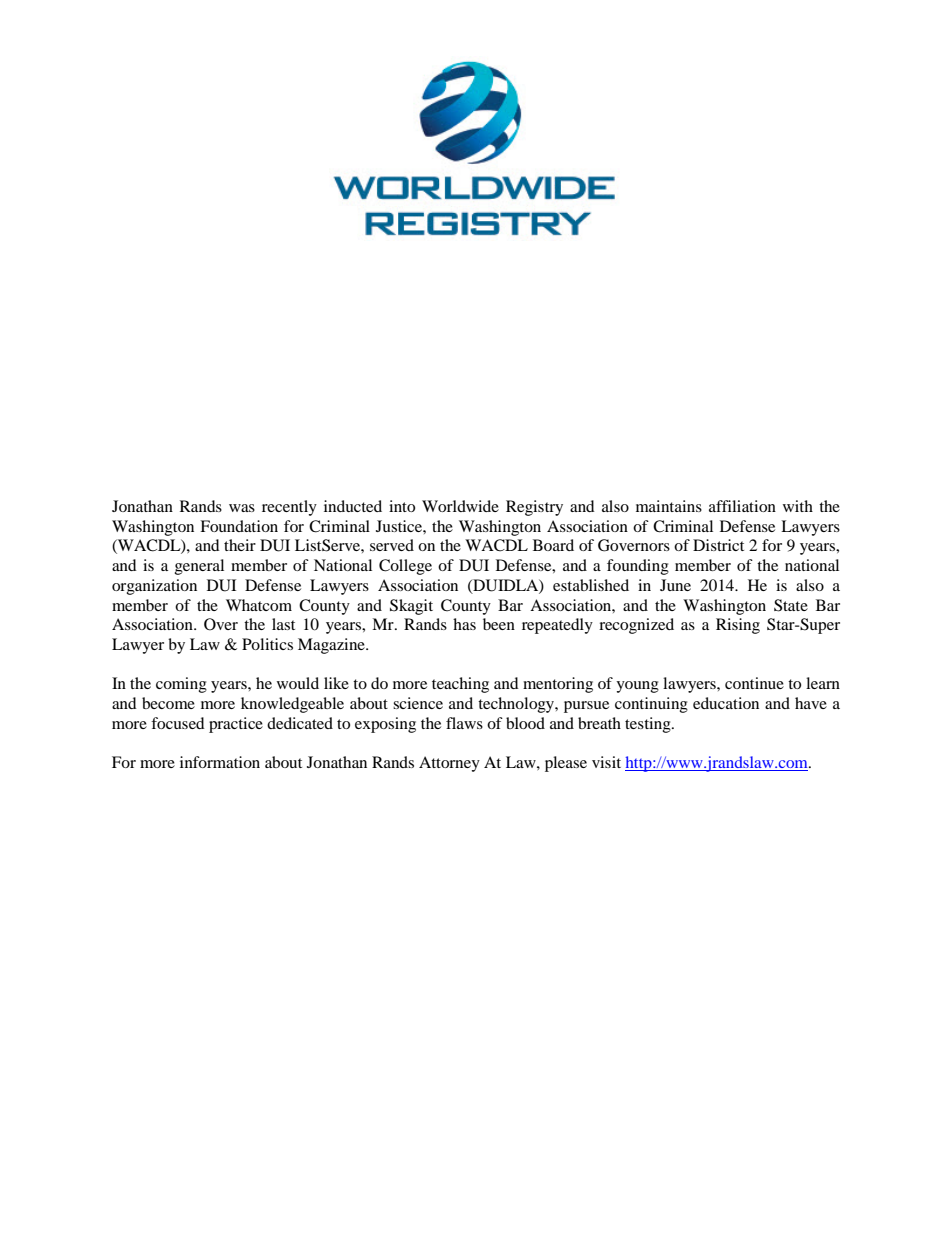 This screenshot has width=952, height=1233. Describe the element at coordinates (283, 624) in the screenshot. I see `last` at that location.
